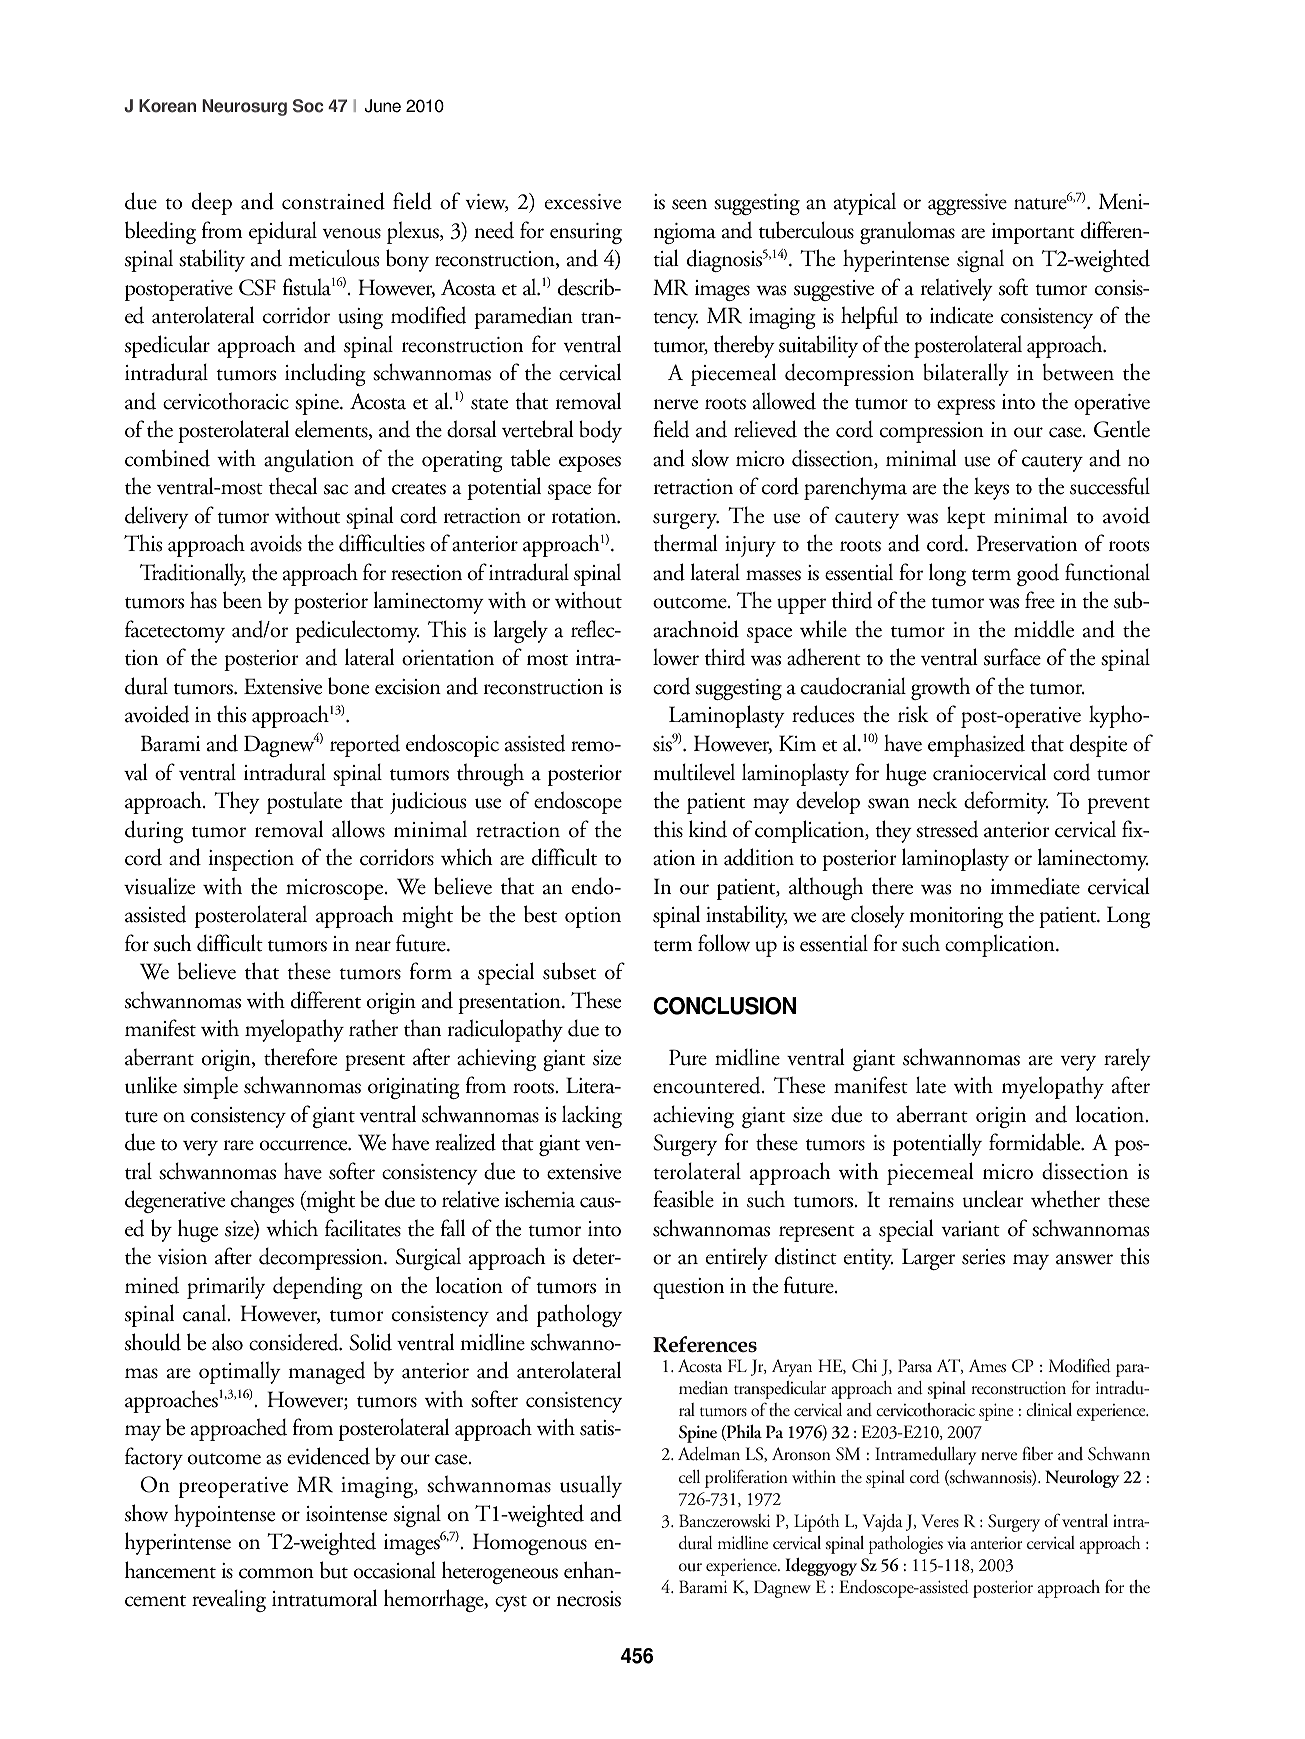 The width and height of the image is (1305, 1739). What do you see at coordinates (590, 464) in the image?
I see `exposes` at bounding box center [590, 464].
